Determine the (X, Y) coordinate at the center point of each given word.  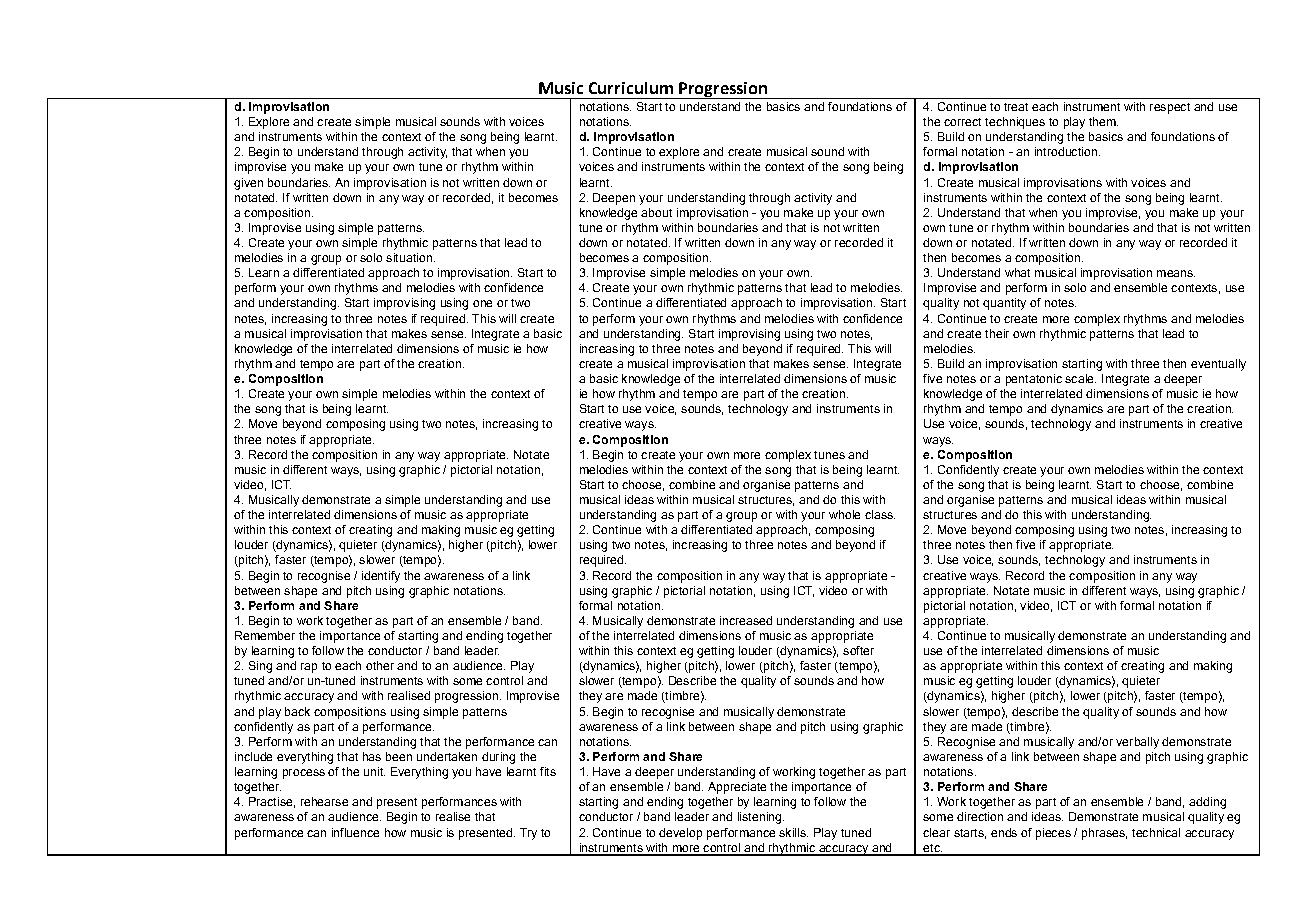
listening (761, 818)
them (1103, 121)
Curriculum (631, 88)
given (248, 184)
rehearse (324, 801)
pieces (1053, 834)
